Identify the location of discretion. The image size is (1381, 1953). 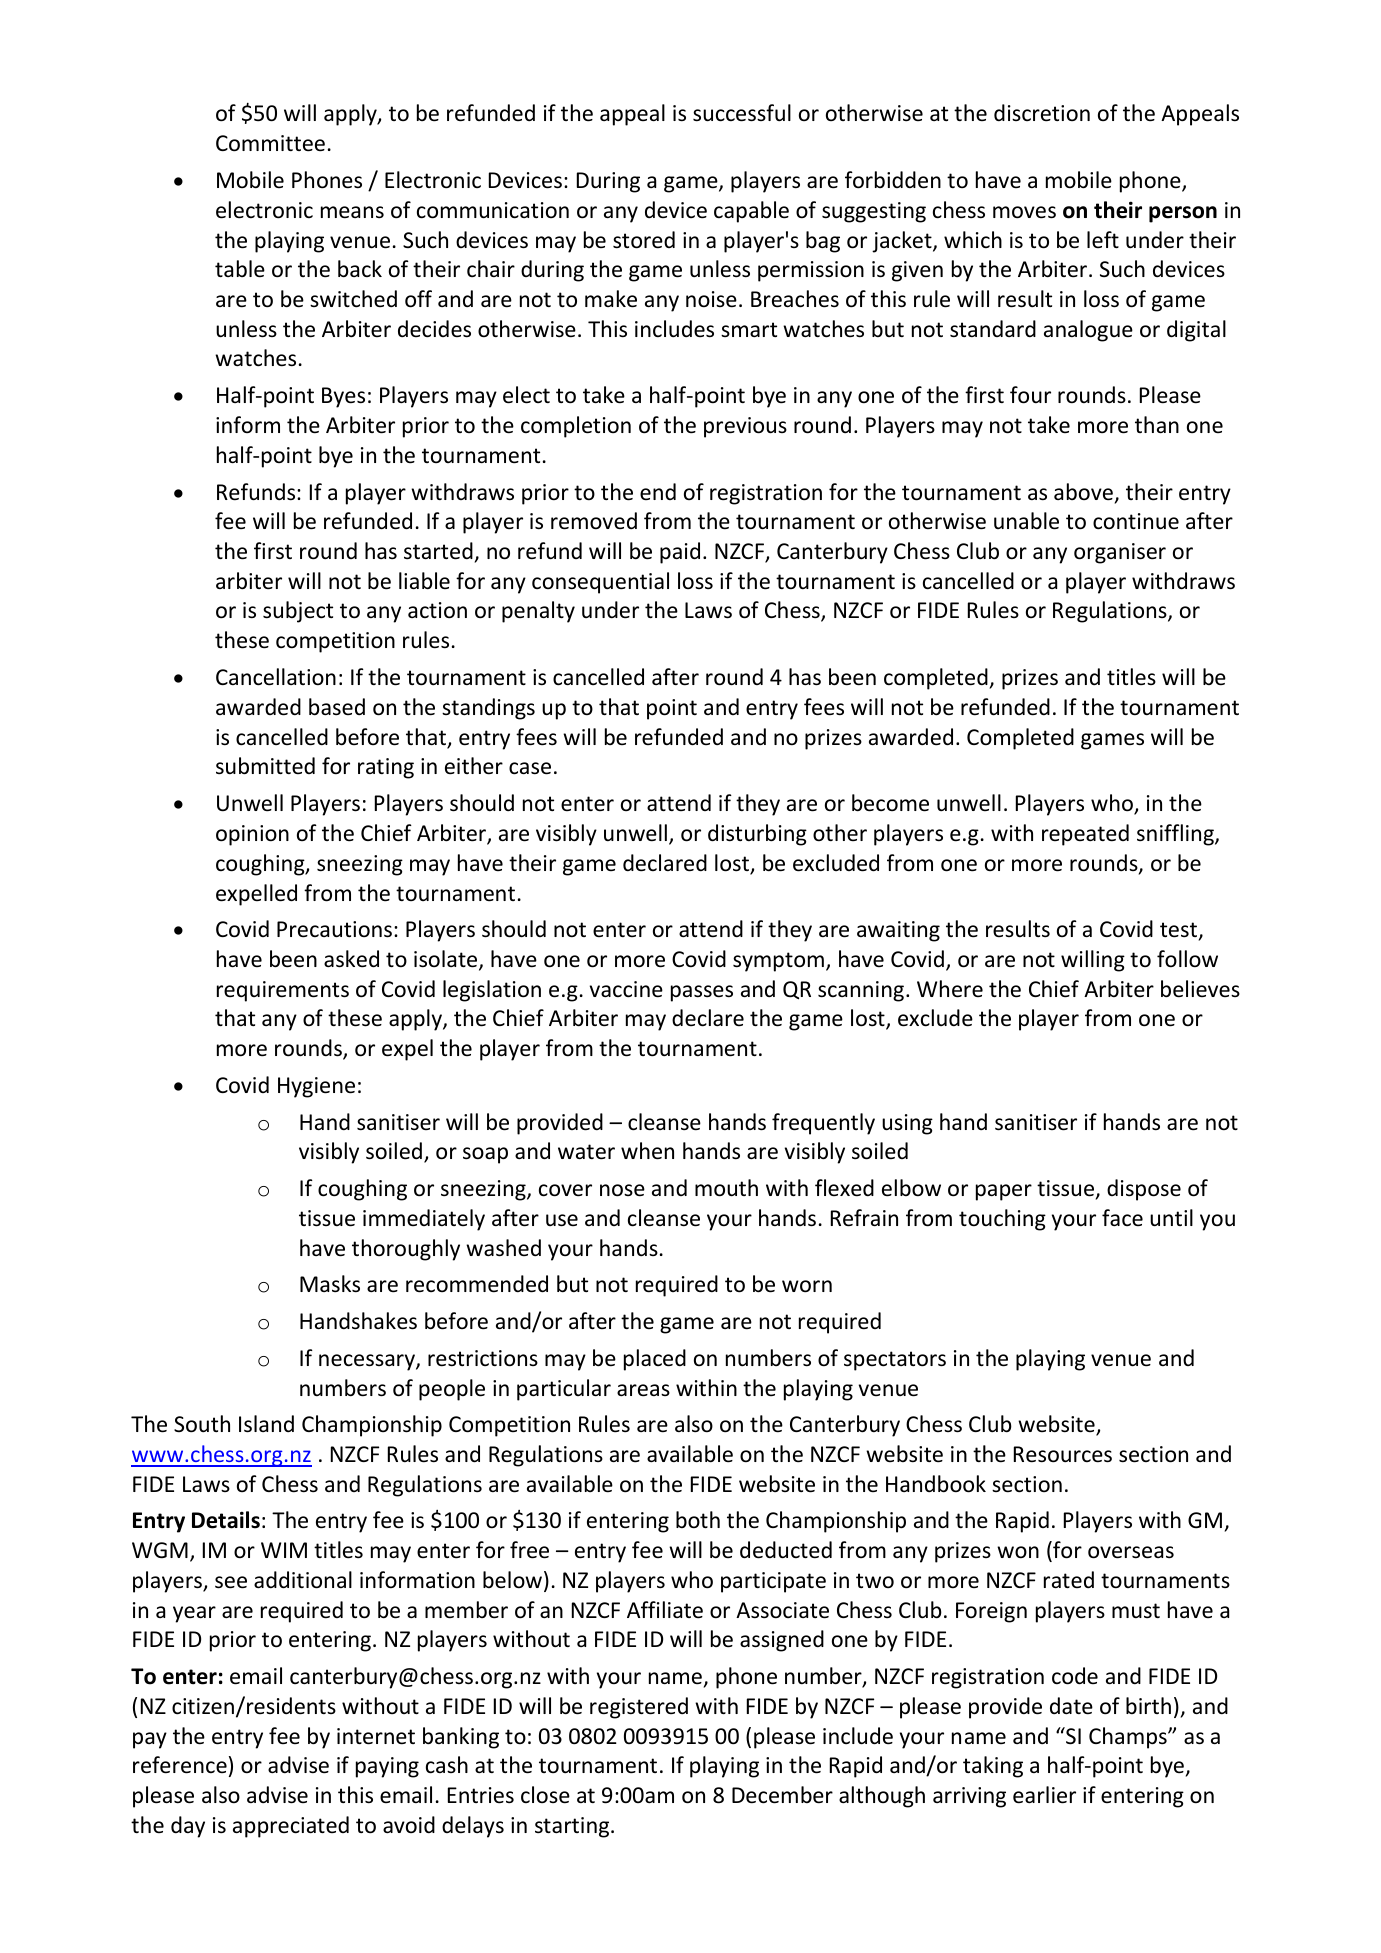
(1042, 113).
